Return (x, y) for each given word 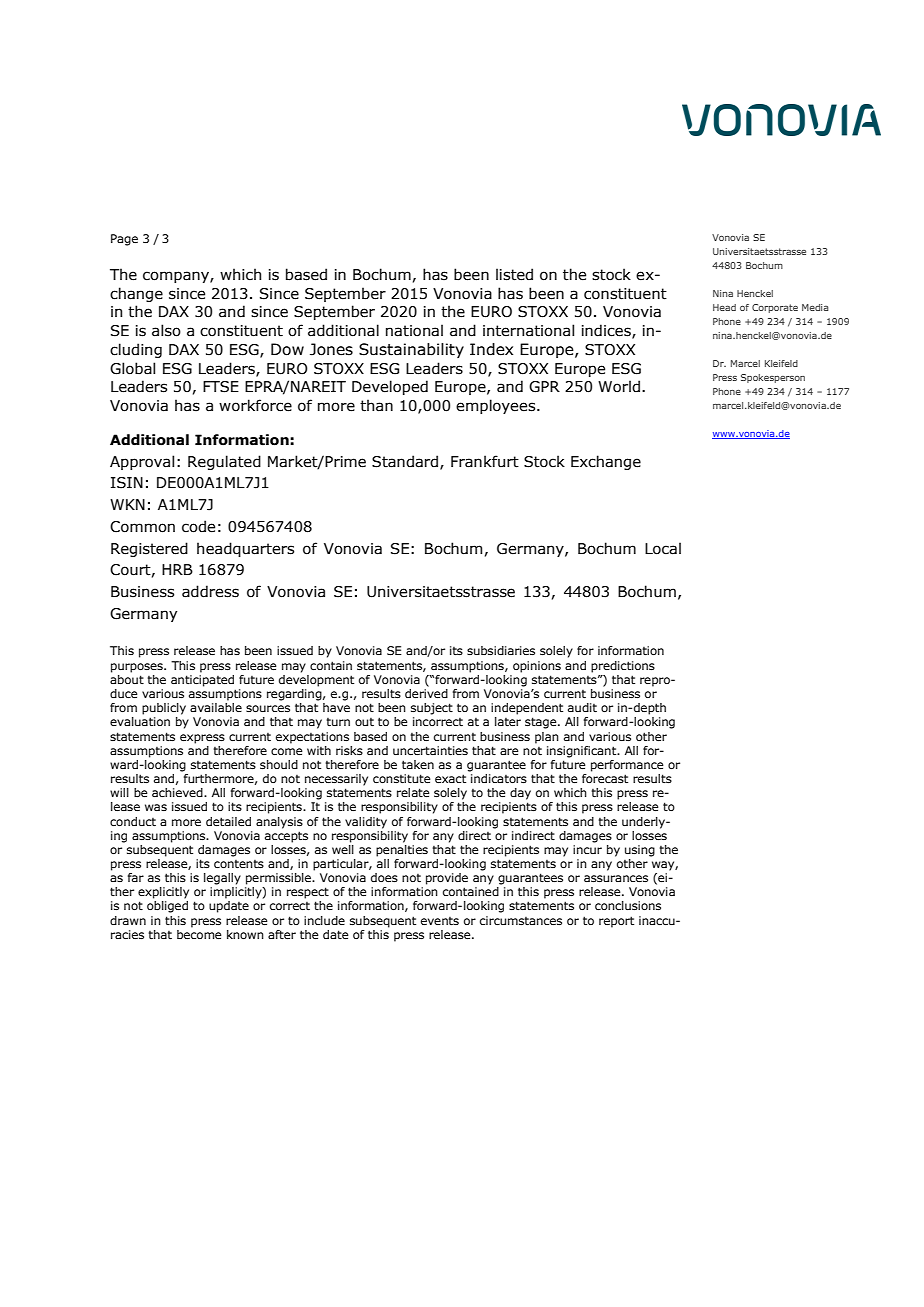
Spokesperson (773, 378)
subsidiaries (501, 650)
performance (627, 766)
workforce (255, 405)
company (177, 277)
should (279, 764)
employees (497, 406)
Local (663, 548)
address (210, 591)
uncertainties (430, 750)
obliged (167, 907)
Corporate (775, 308)
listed (514, 274)
